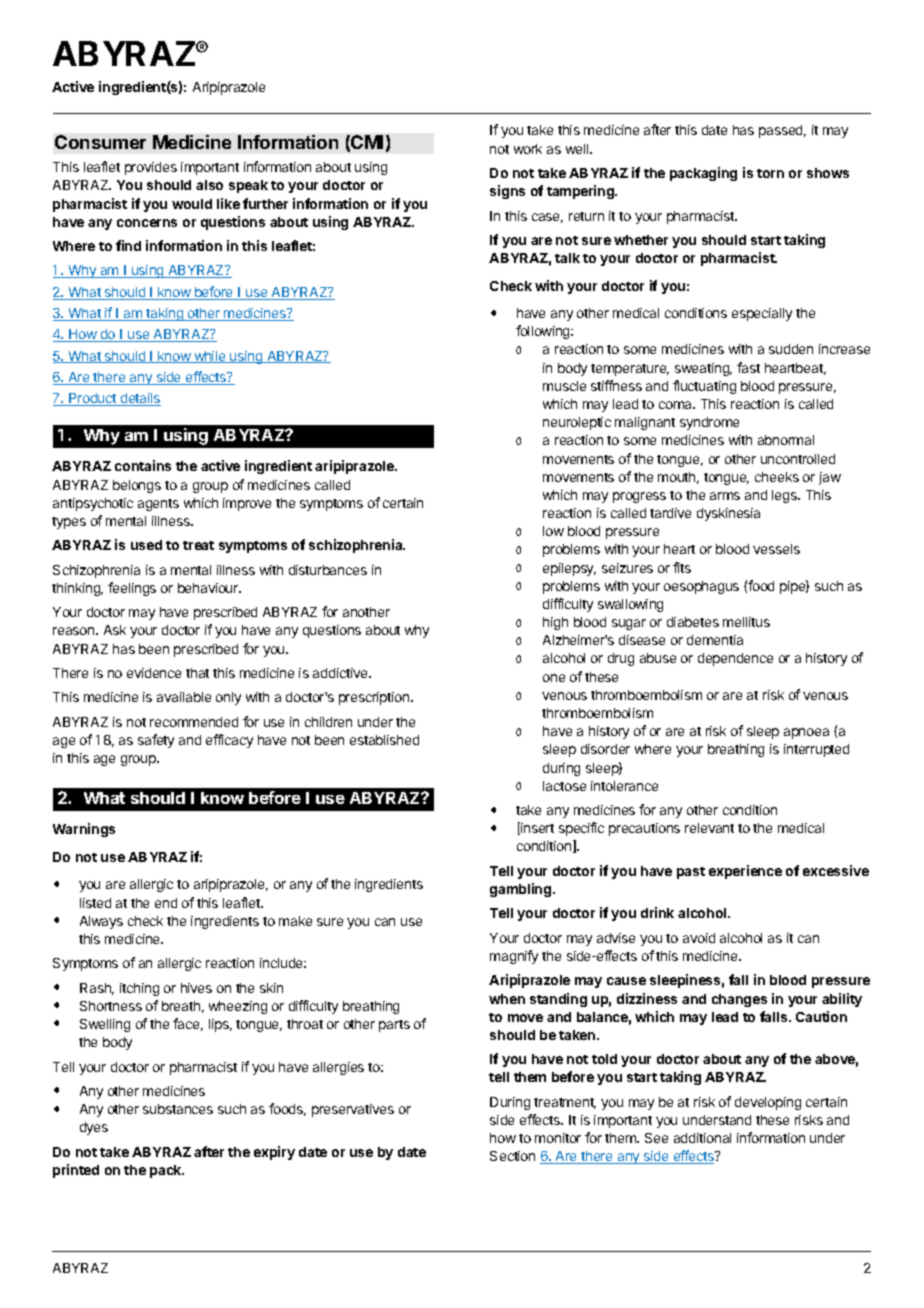 The image size is (924, 1308). I want to click on substances, so click(178, 1109).
